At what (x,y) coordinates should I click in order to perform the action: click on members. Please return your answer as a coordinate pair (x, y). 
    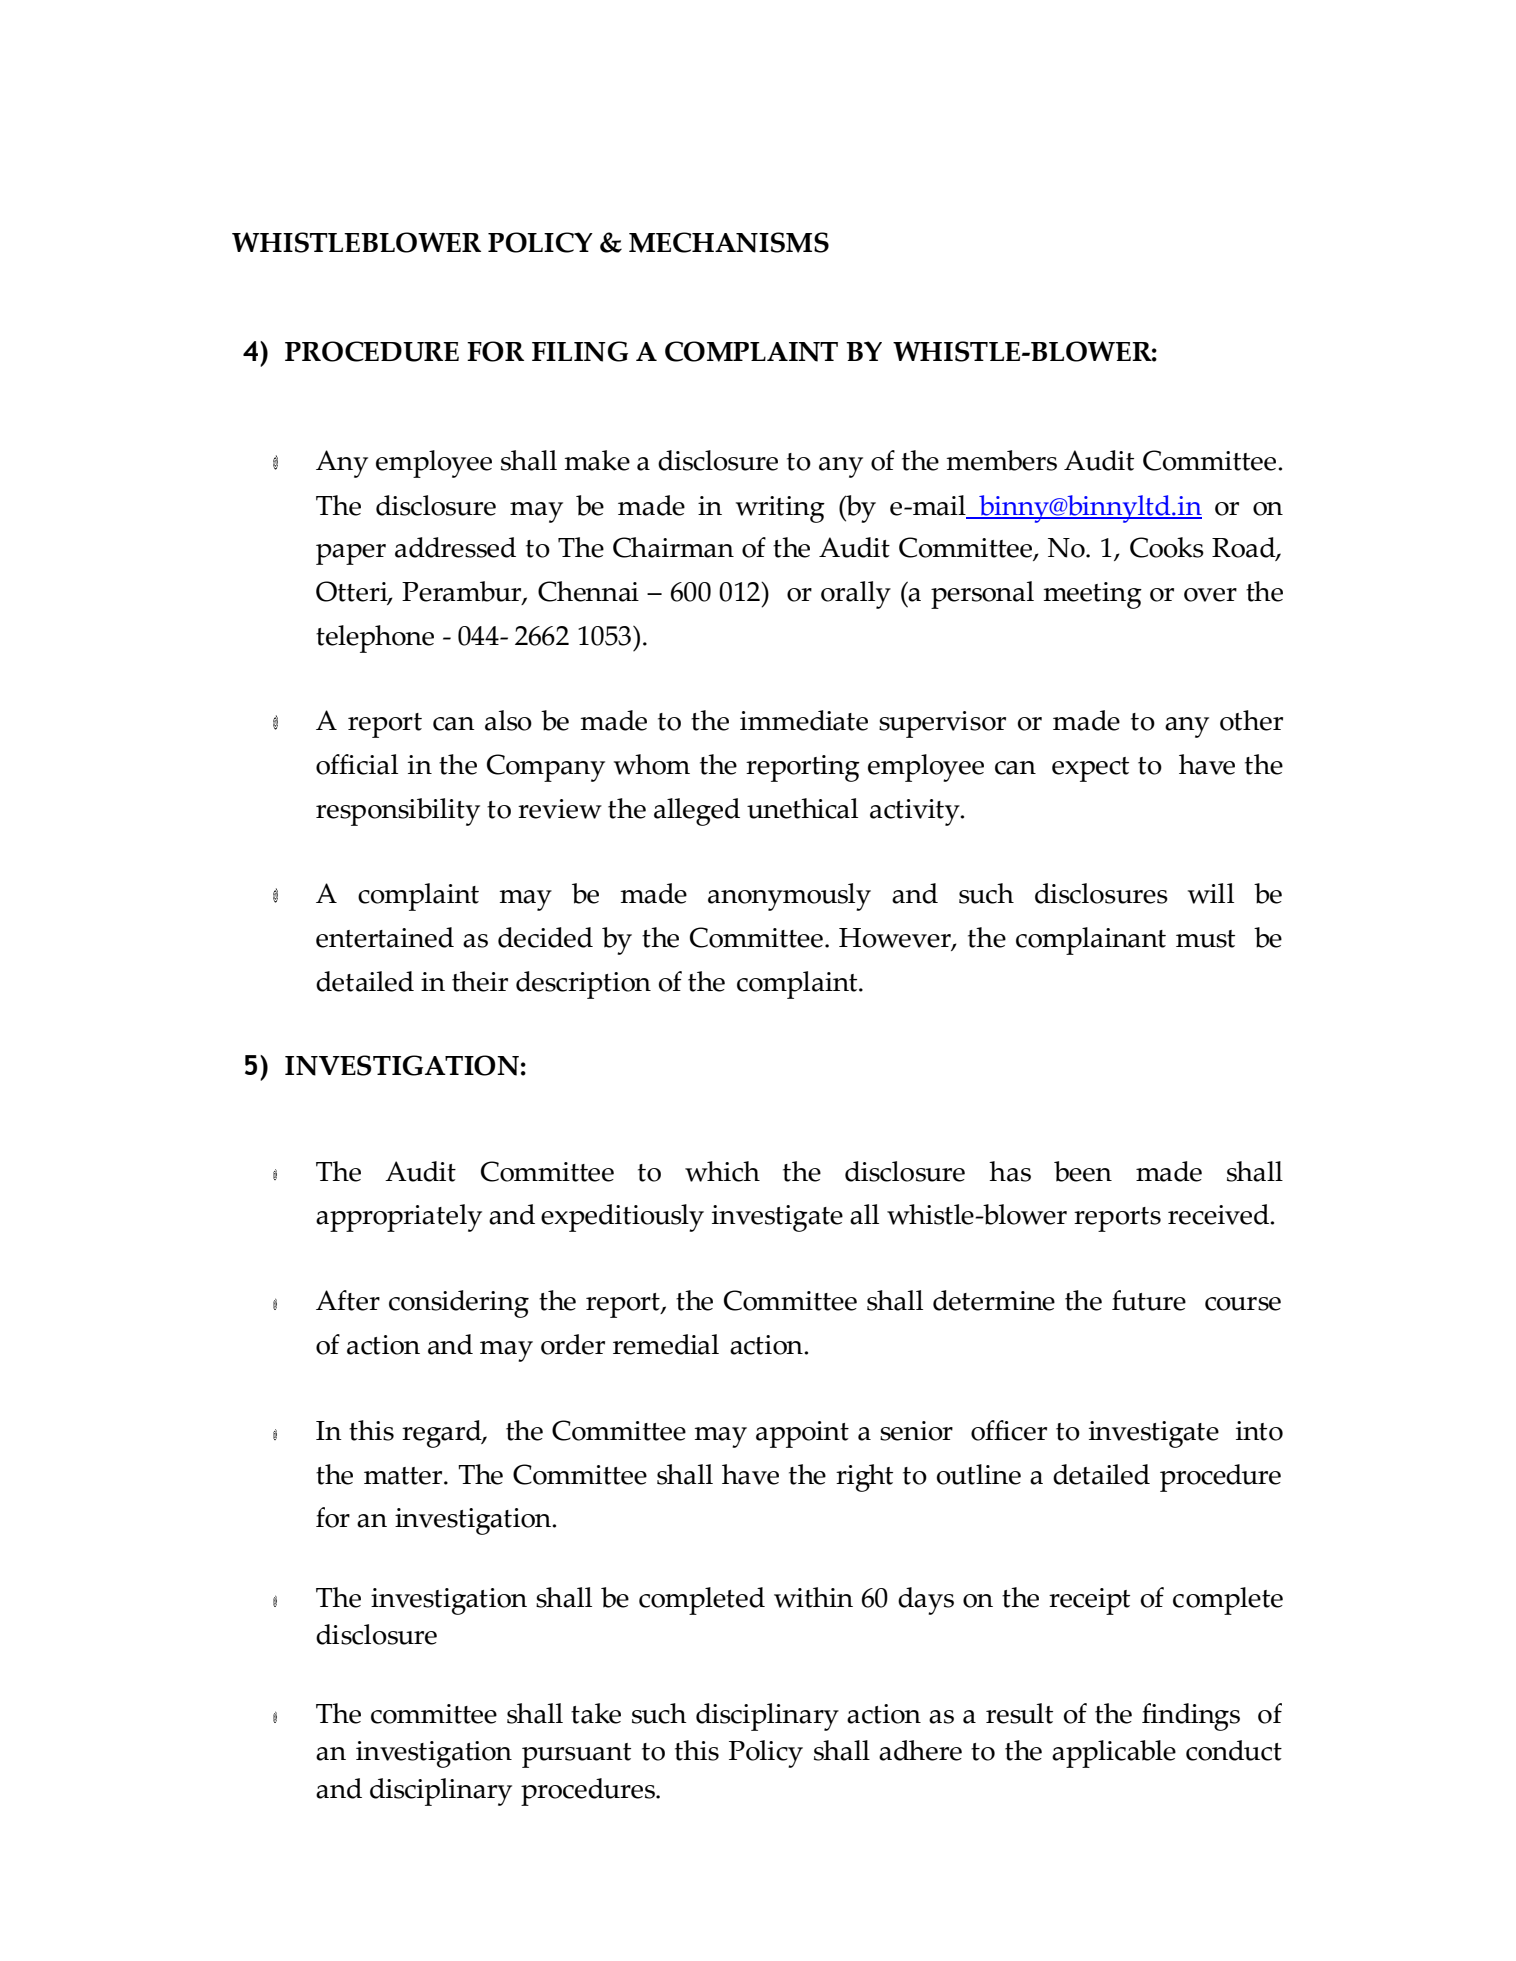
    Looking at the image, I should click on (1001, 460).
